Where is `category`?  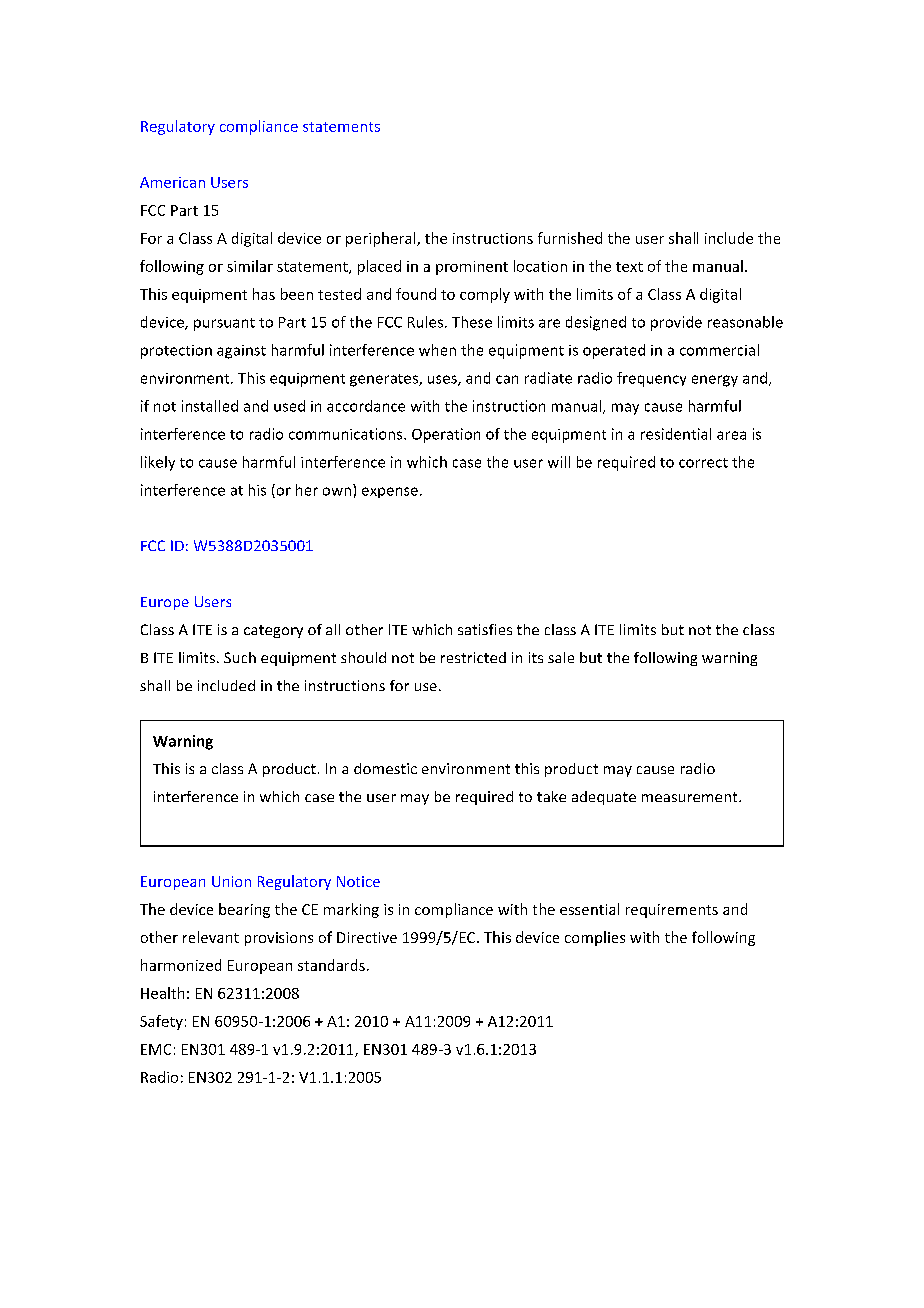 category is located at coordinates (273, 631).
